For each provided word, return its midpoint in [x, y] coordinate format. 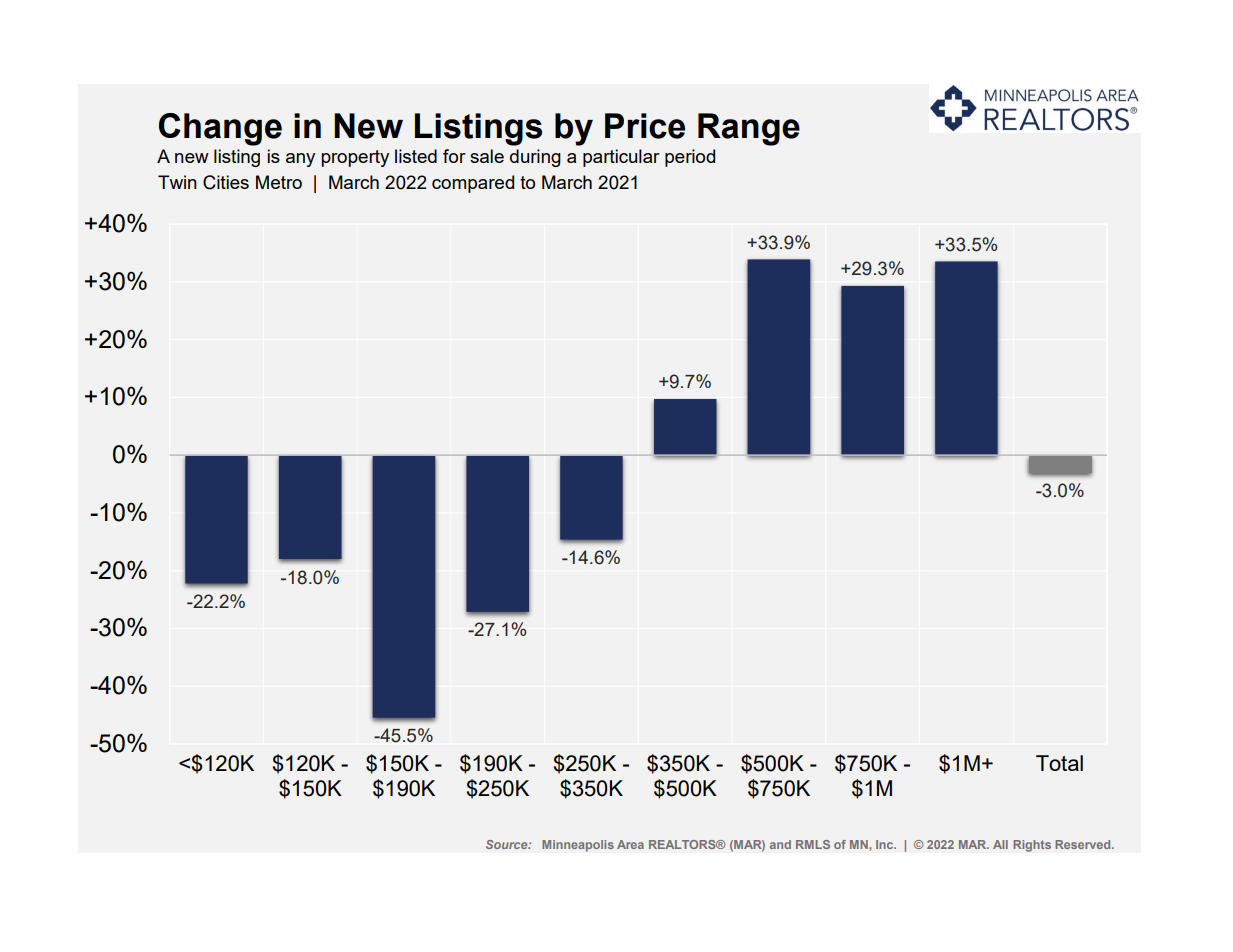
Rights [1032, 846]
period [690, 158]
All [1000, 844]
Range [749, 129]
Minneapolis [578, 846]
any [300, 160]
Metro [279, 182]
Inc [886, 844]
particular [621, 158]
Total [1059, 763]
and [780, 844]
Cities [226, 182]
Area [630, 844]
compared [473, 184]
